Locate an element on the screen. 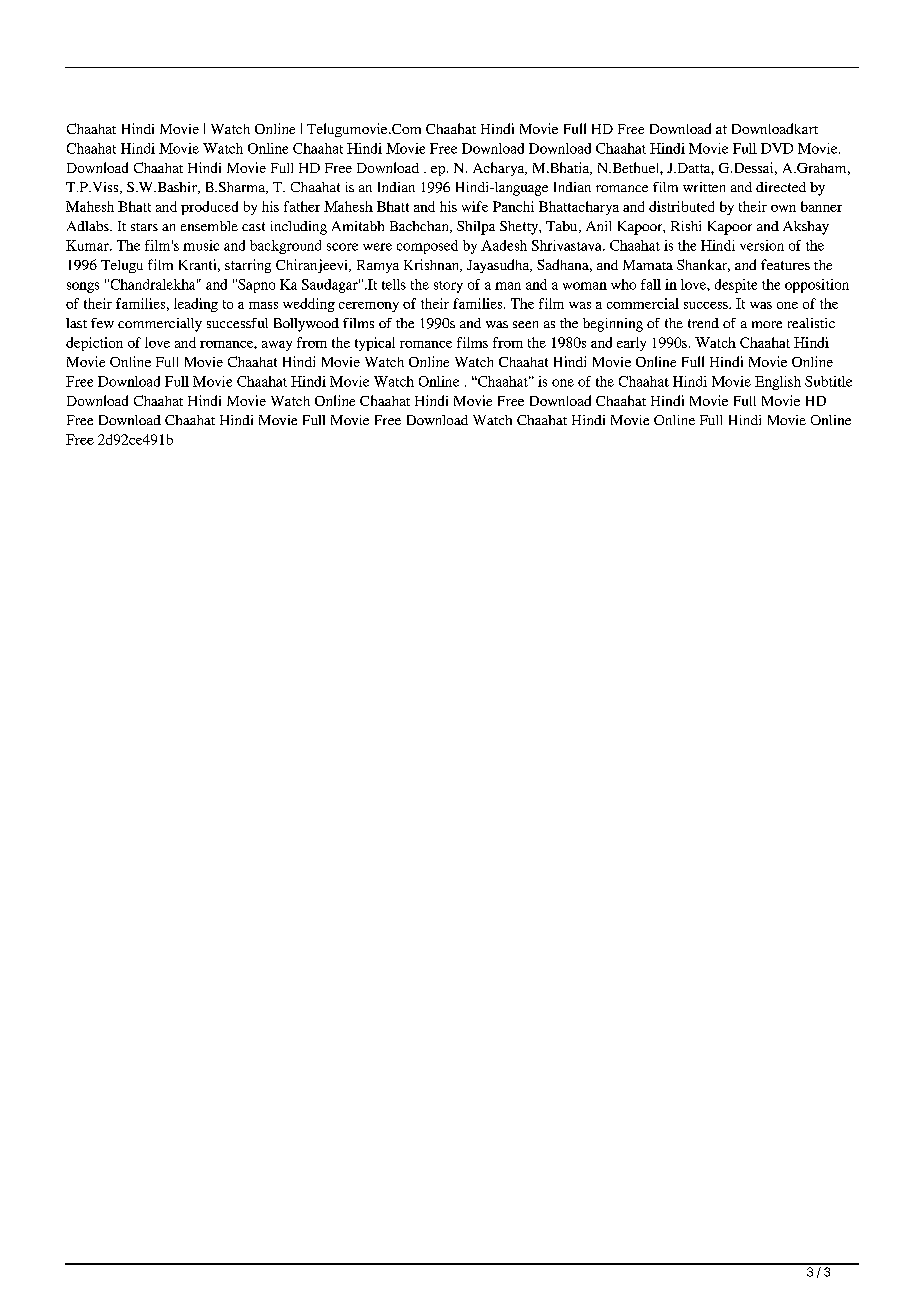 The width and height of the screenshot is (924, 1308). typical is located at coordinates (375, 344).
